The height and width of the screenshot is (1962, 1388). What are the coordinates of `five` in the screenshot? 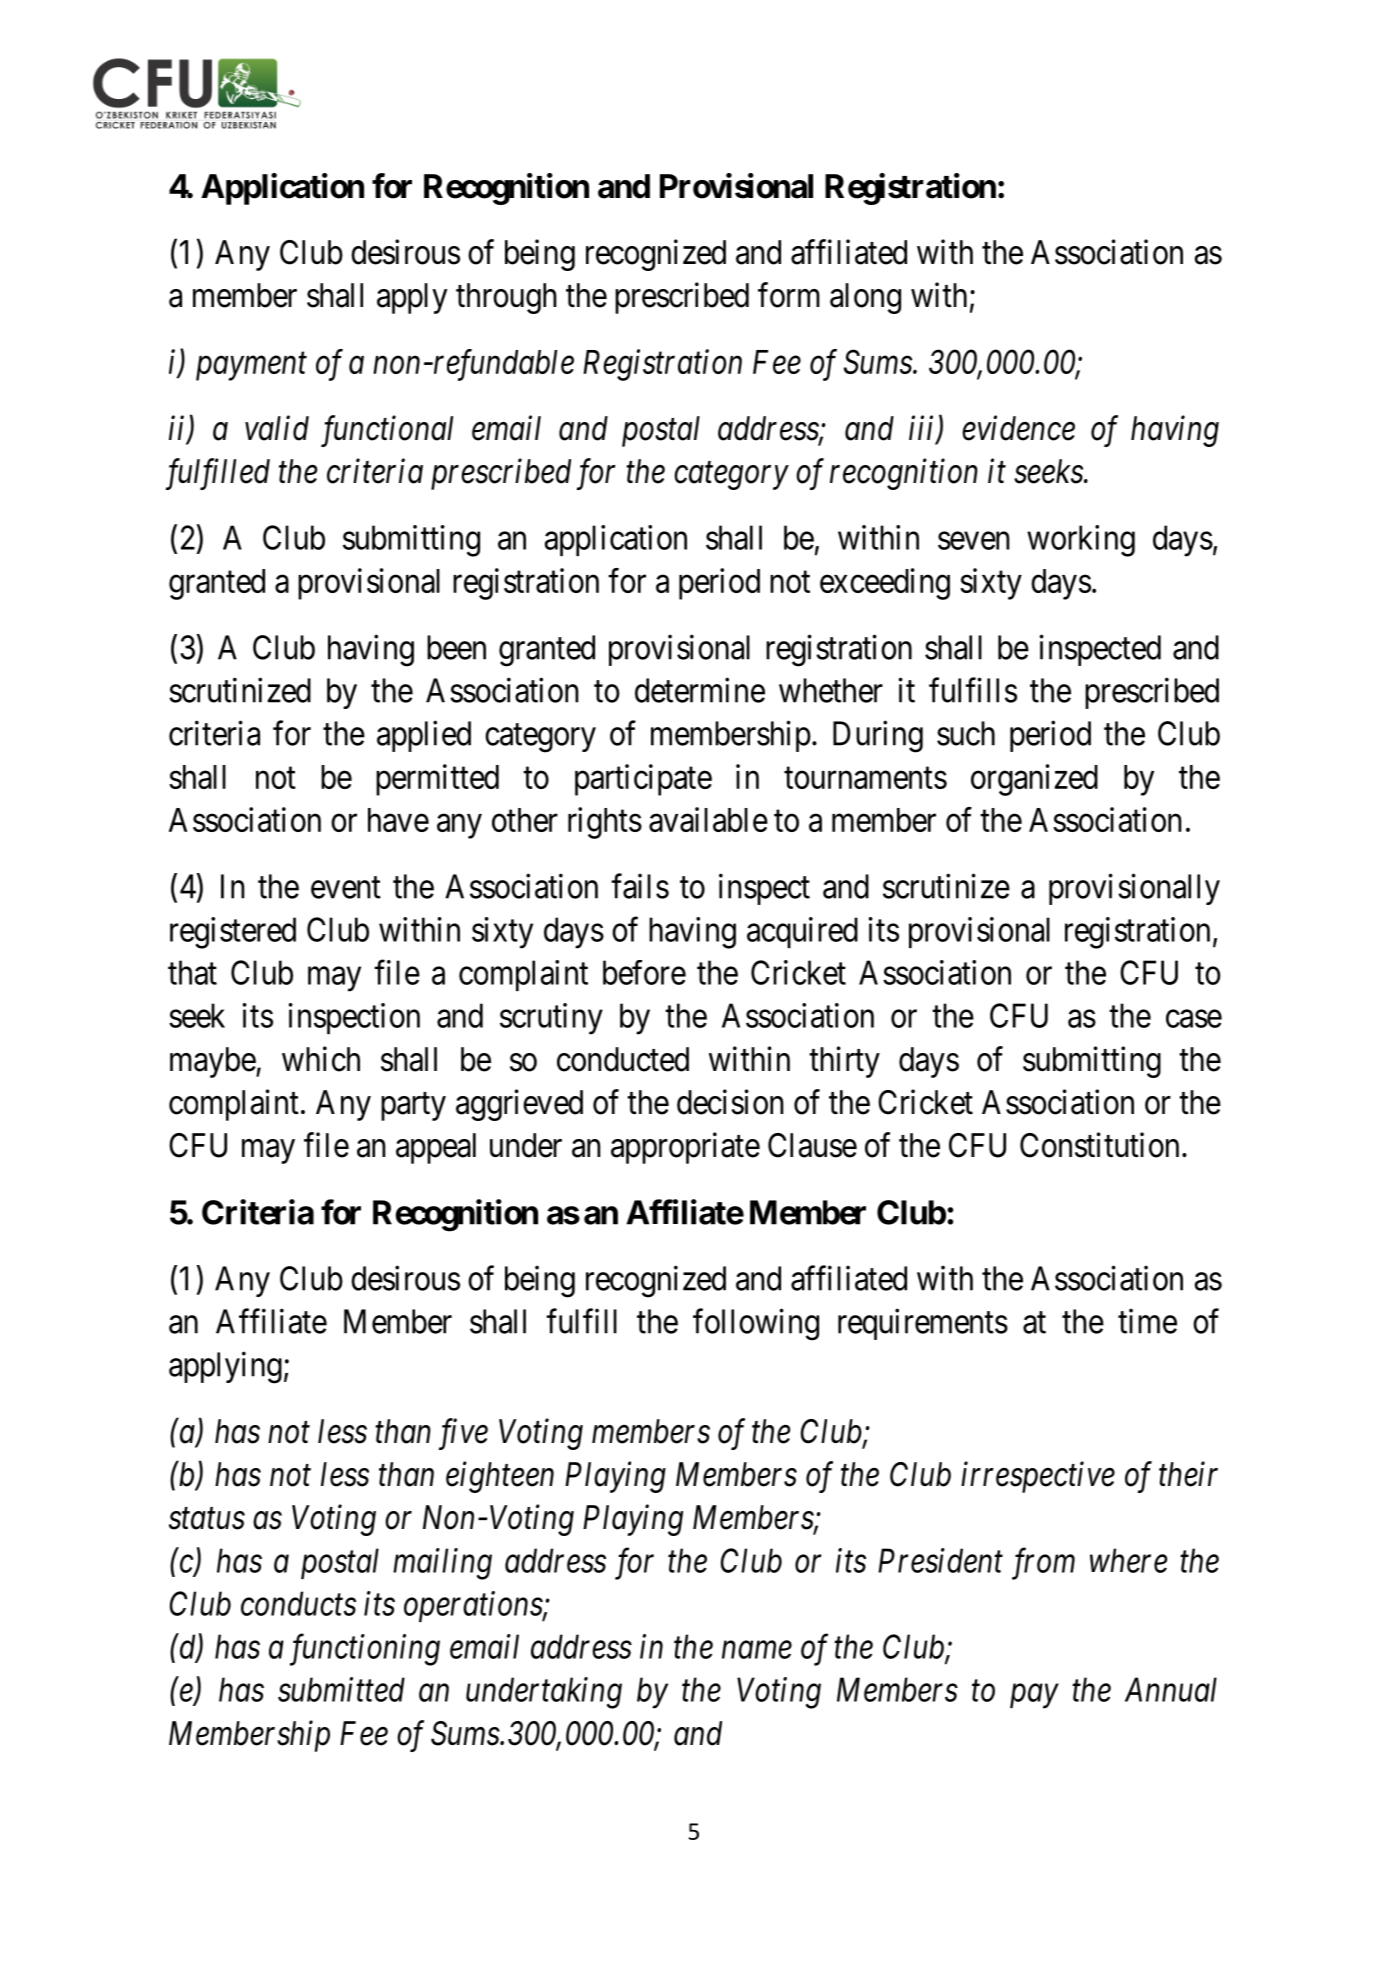 It's located at (463, 1434).
